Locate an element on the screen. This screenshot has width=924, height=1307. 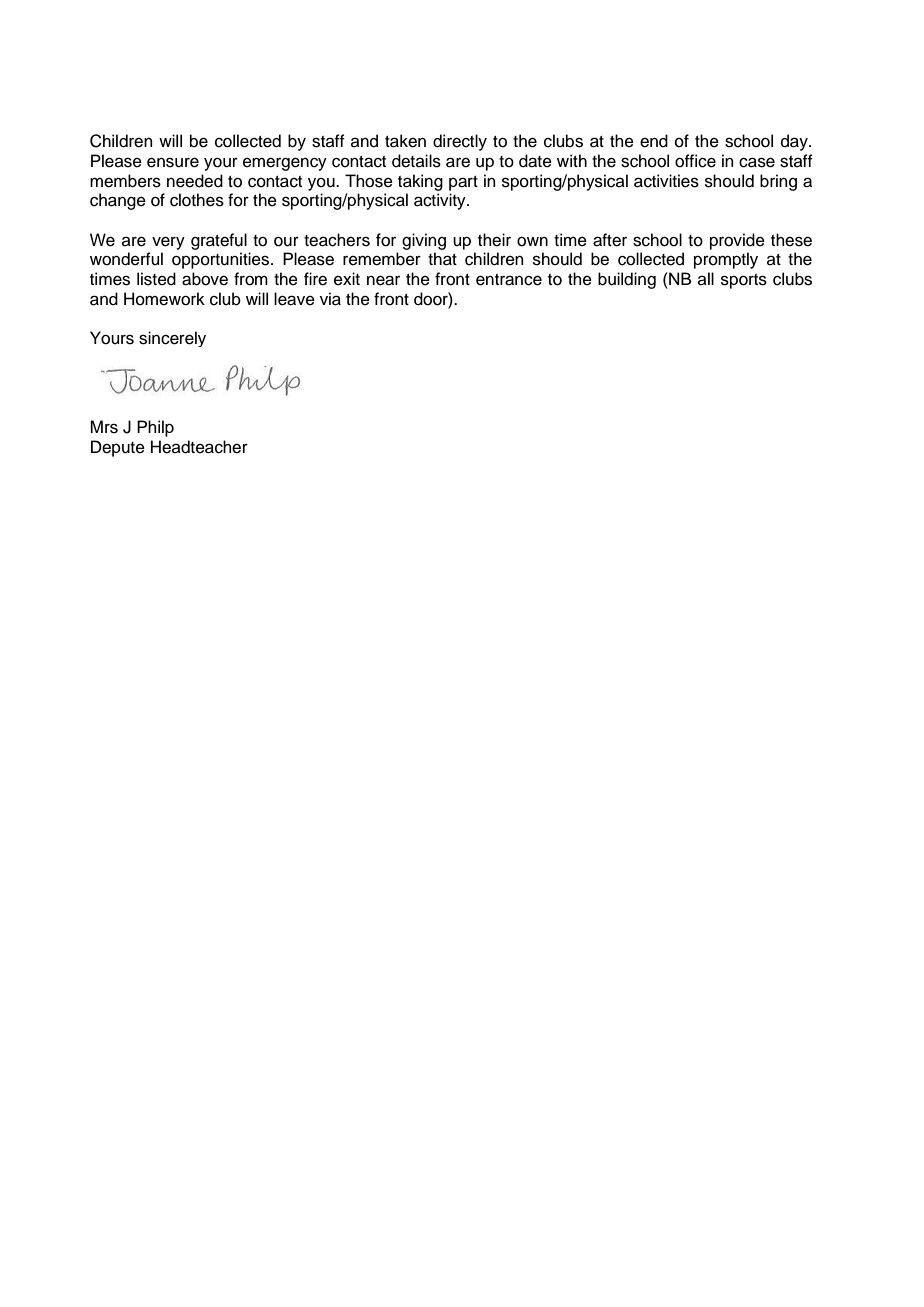
activity is located at coordinates (441, 201).
